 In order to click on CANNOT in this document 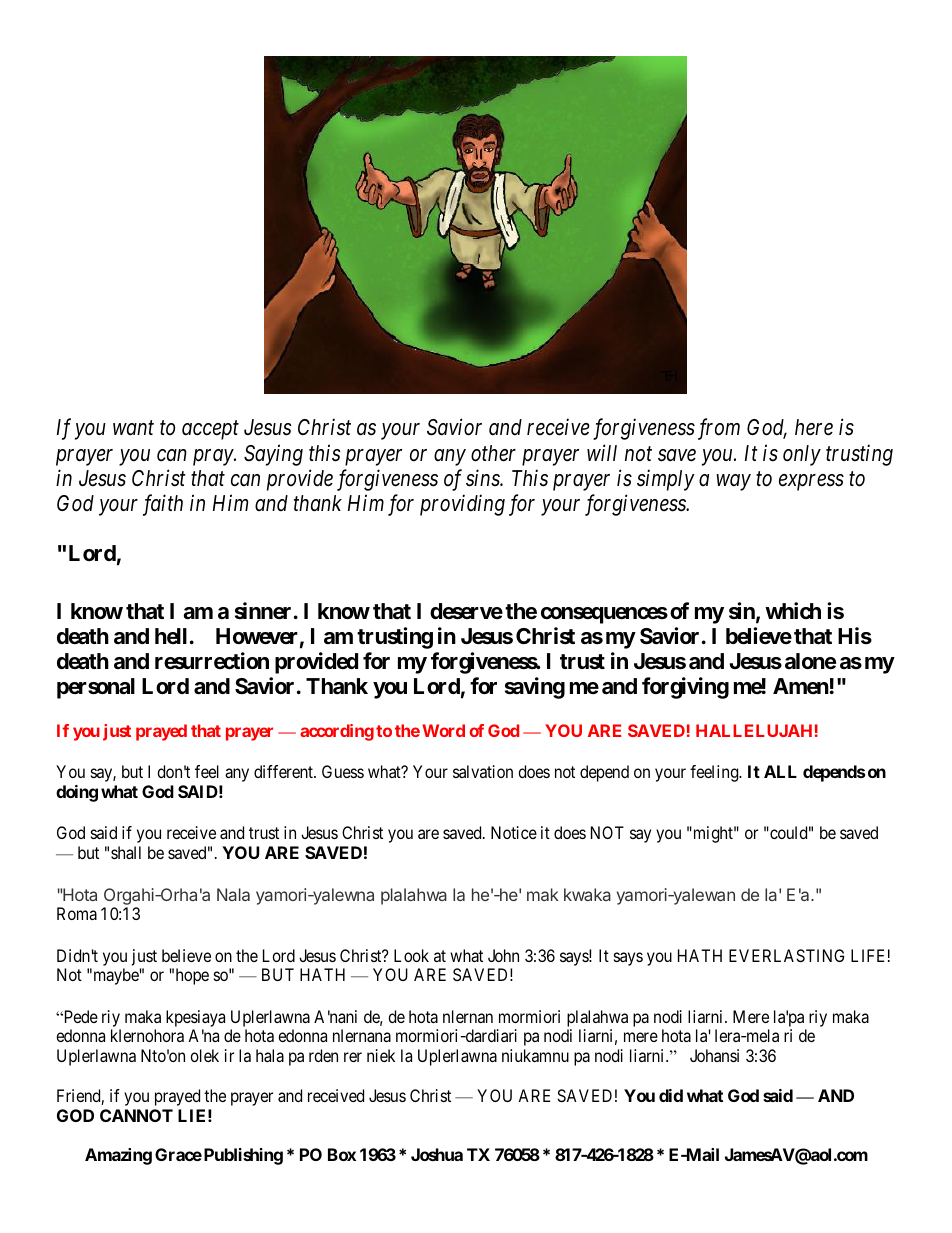, I will do `click(136, 1115)`.
